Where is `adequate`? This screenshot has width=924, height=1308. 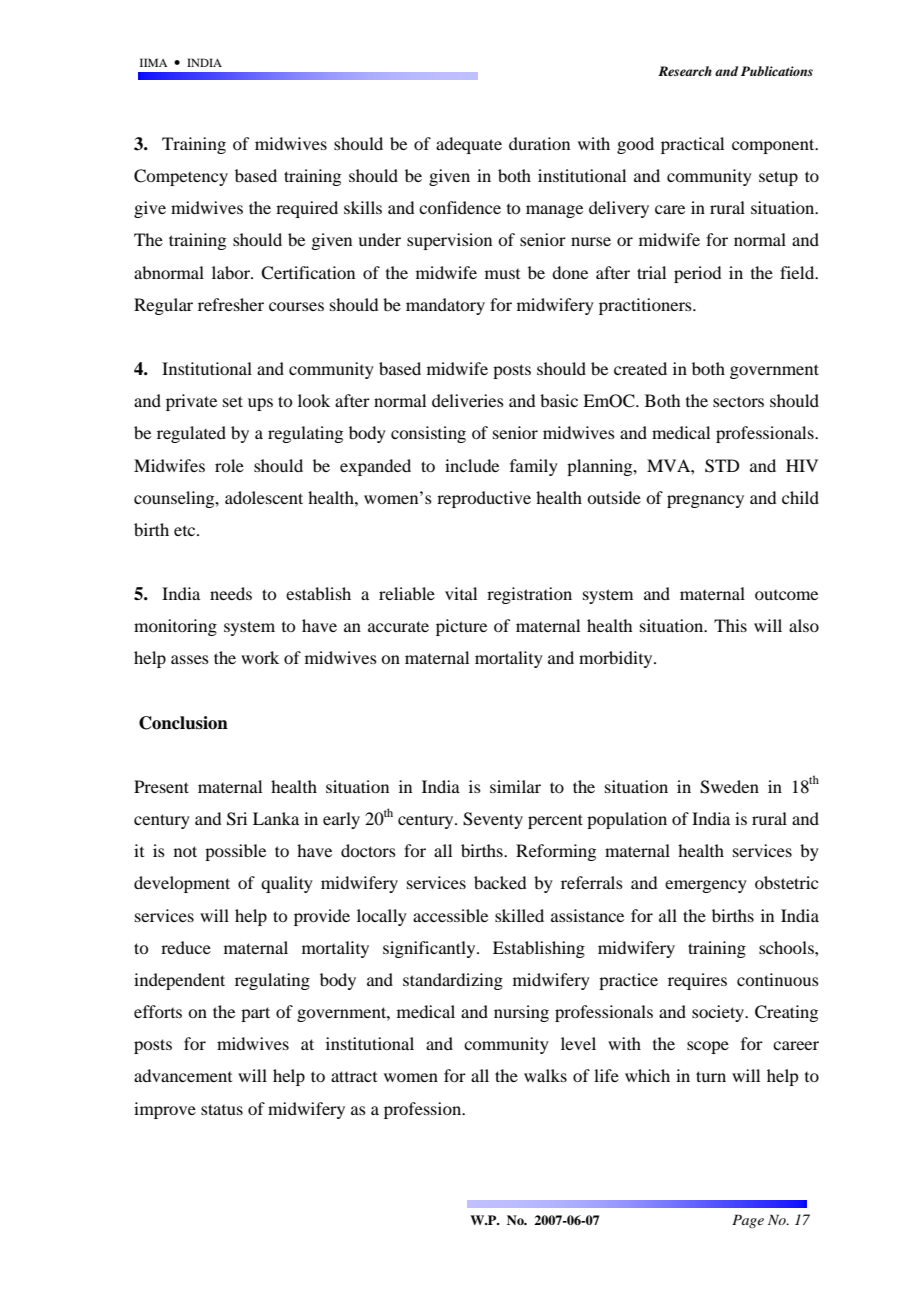
adequate is located at coordinates (469, 145).
